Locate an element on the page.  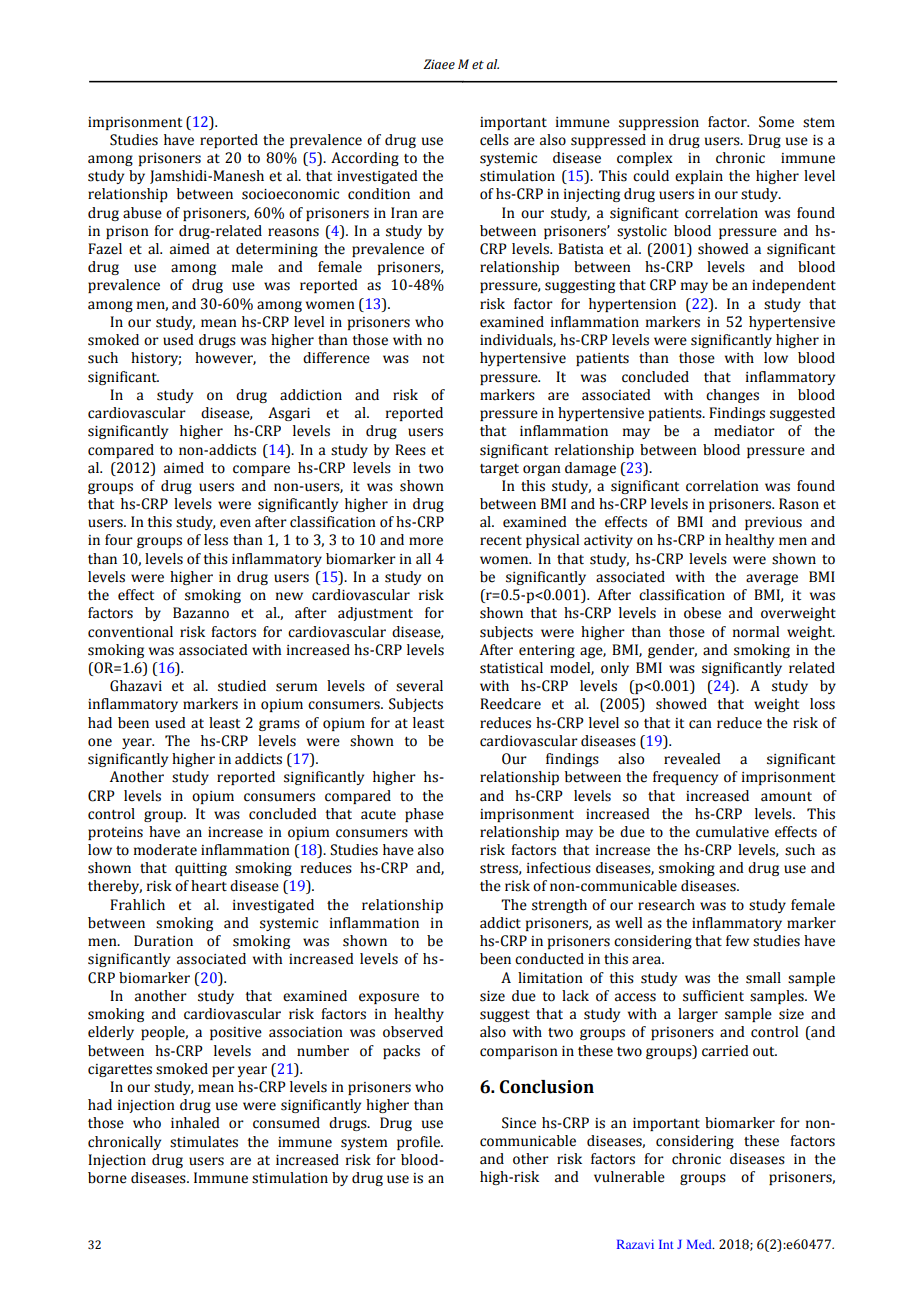
abuse is located at coordinates (142, 213).
